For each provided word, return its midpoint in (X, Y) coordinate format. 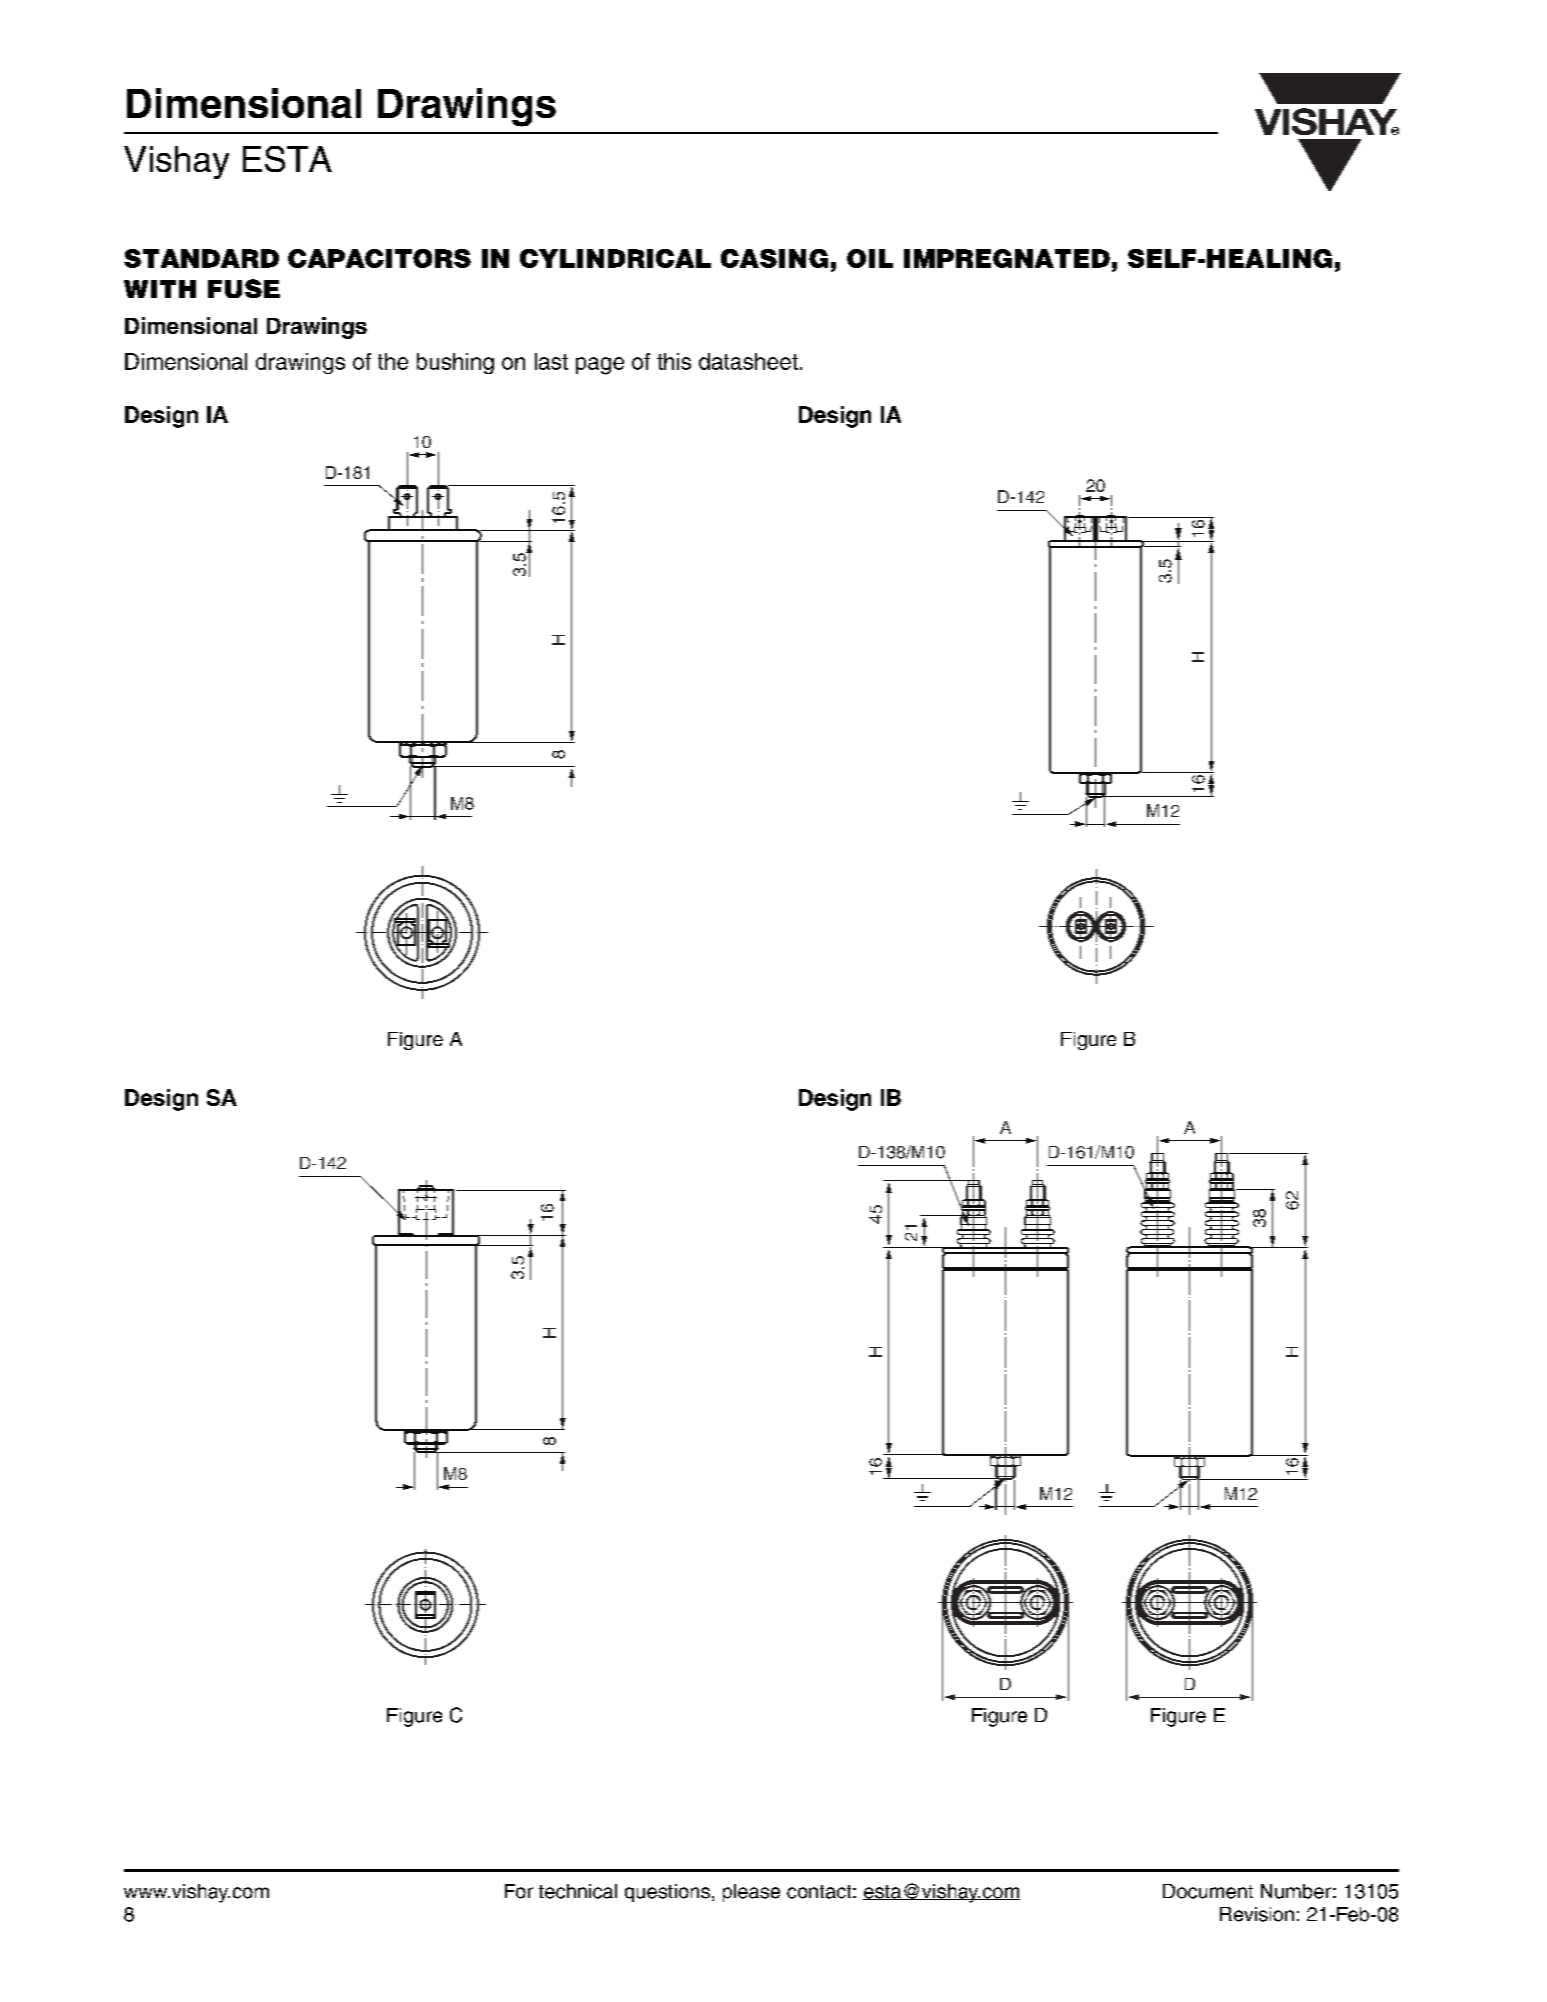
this (674, 361)
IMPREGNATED (1007, 258)
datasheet (748, 361)
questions (667, 1893)
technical (578, 1891)
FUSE (244, 288)
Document (1208, 1891)
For (519, 1891)
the (393, 361)
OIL (870, 258)
